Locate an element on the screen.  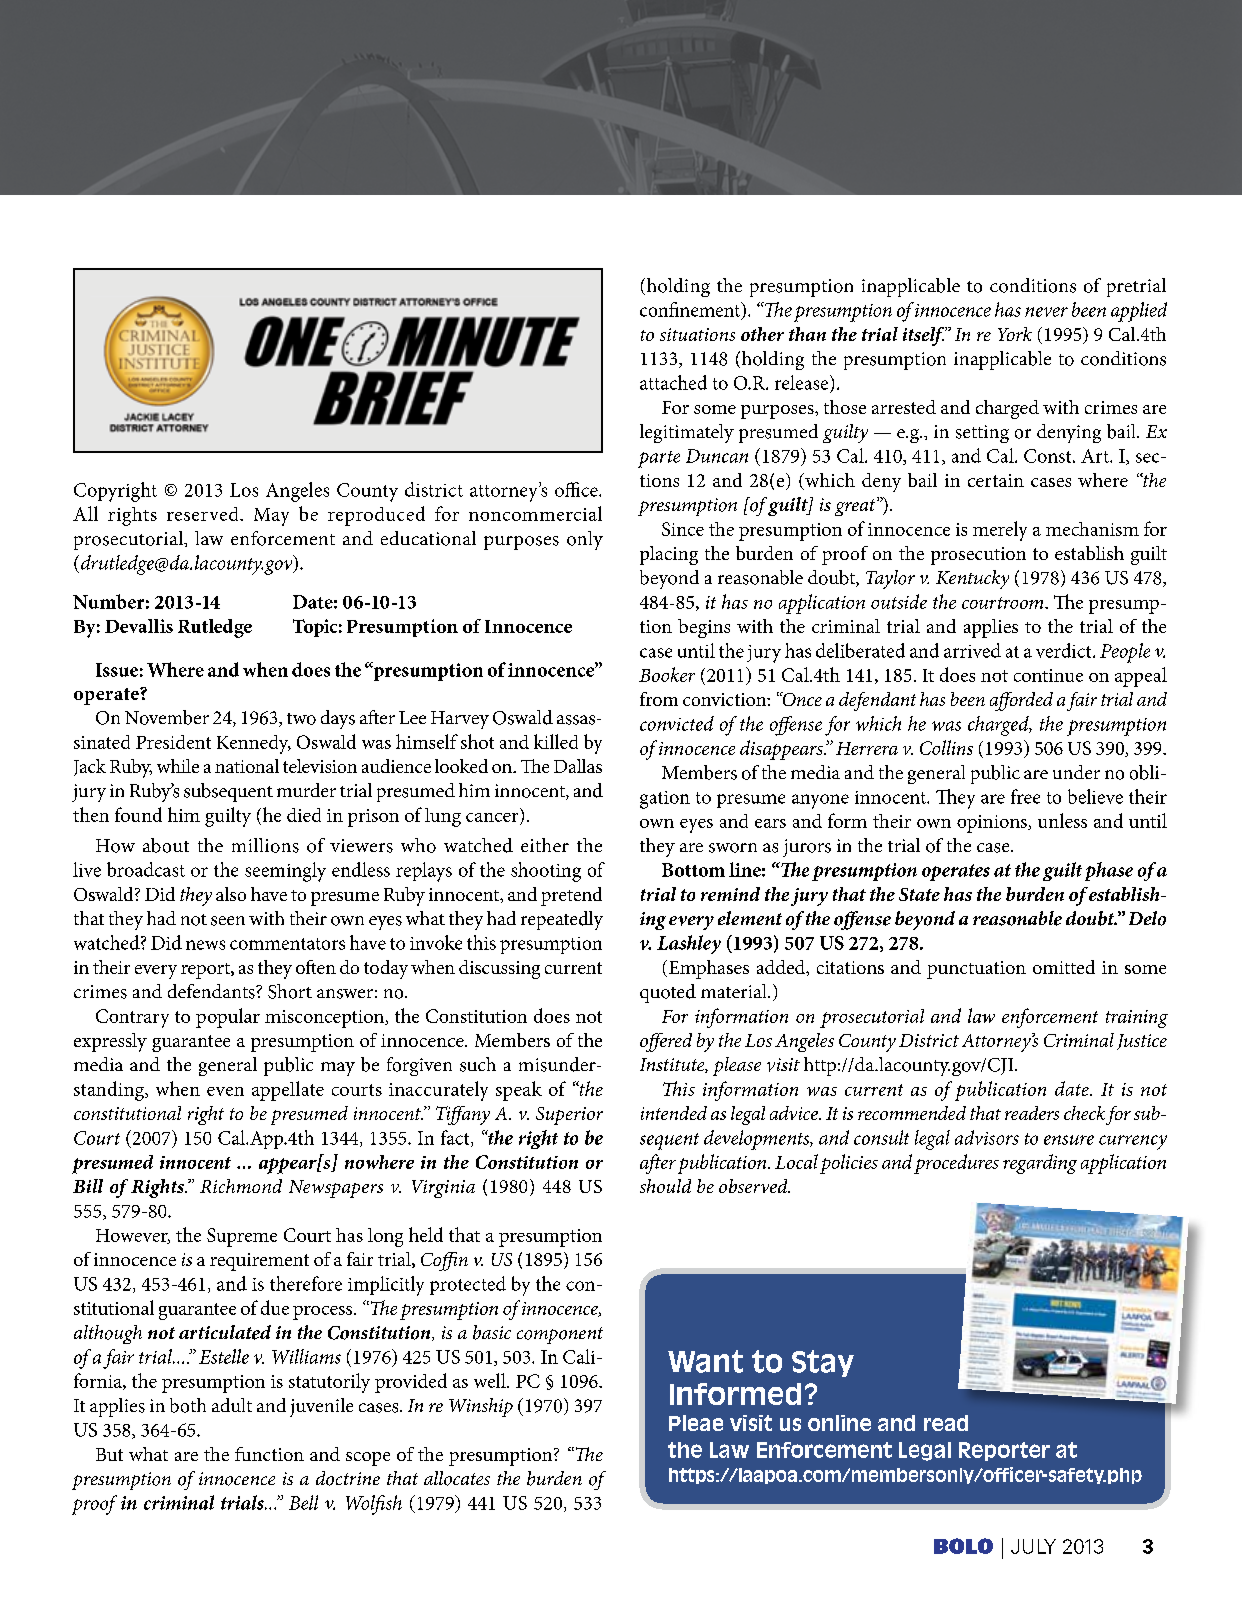
allocates is located at coordinates (457, 1478).
